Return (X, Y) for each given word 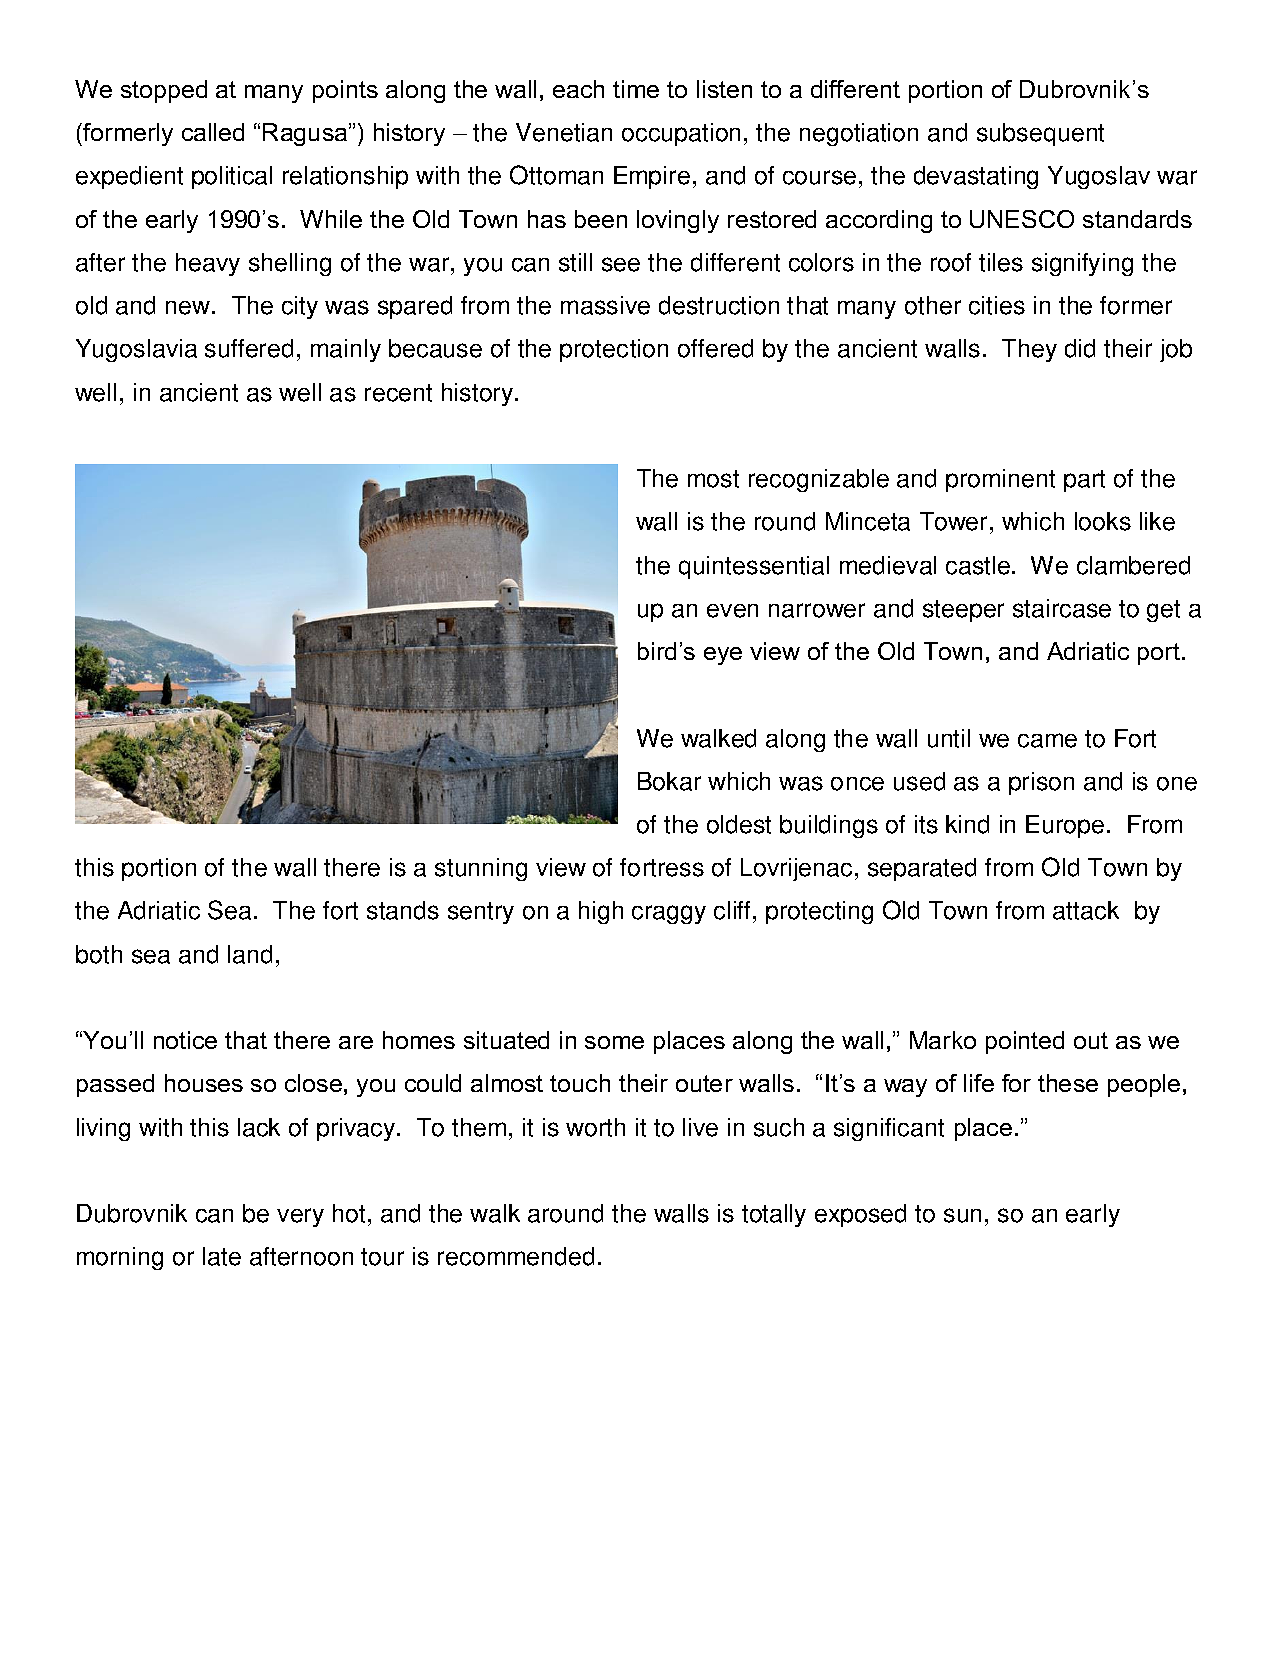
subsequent (1040, 134)
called (213, 132)
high (601, 912)
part (1084, 481)
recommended (516, 1256)
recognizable (819, 480)
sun (962, 1215)
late (222, 1256)
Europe (1065, 826)
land (250, 954)
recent (398, 393)
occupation (681, 134)
